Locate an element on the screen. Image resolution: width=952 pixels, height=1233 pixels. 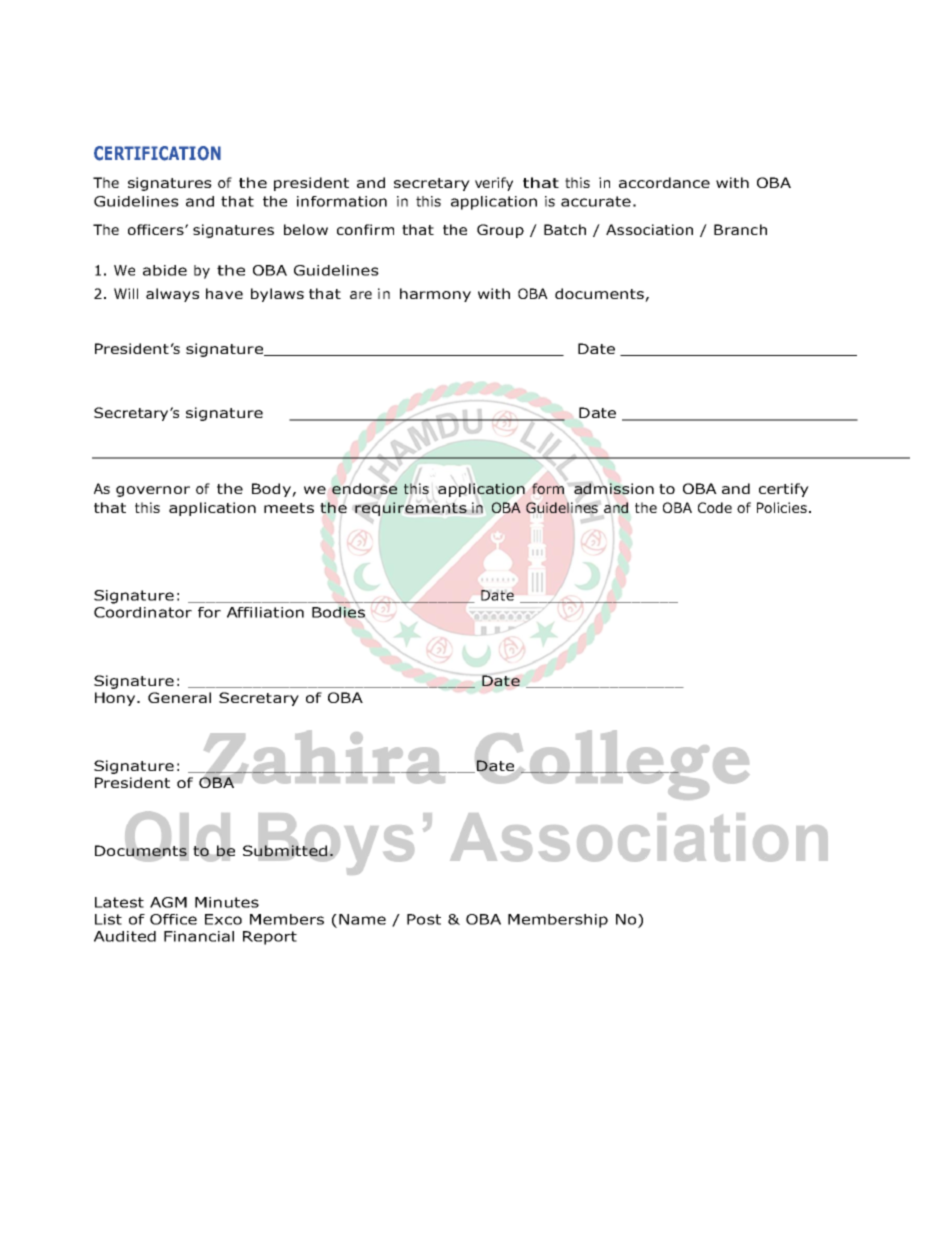
verify is located at coordinates (494, 184).
